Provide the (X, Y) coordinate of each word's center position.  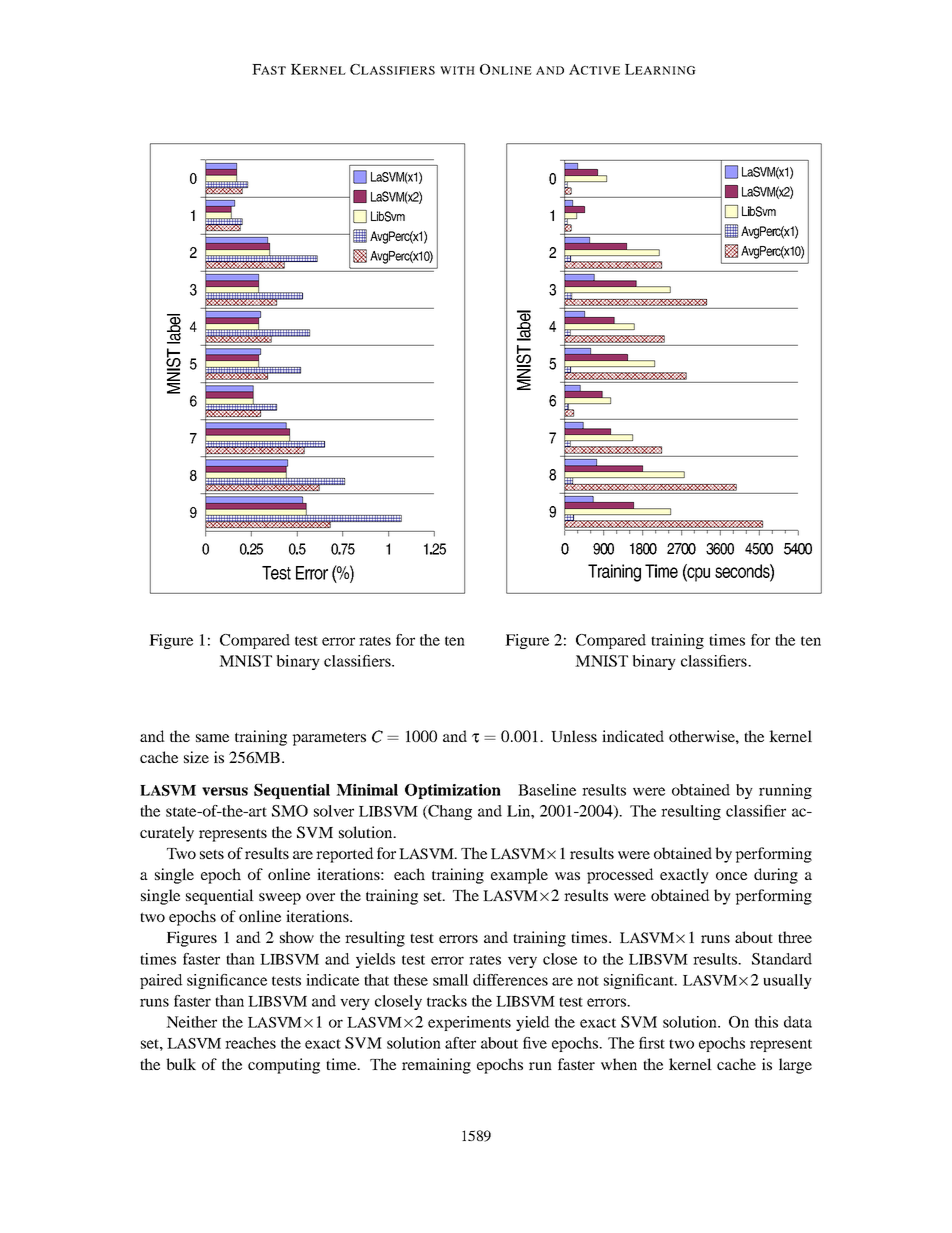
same (212, 738)
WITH (457, 70)
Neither (191, 1022)
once (731, 876)
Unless (574, 736)
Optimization (453, 791)
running (785, 791)
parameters (329, 739)
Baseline (547, 790)
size (196, 757)
